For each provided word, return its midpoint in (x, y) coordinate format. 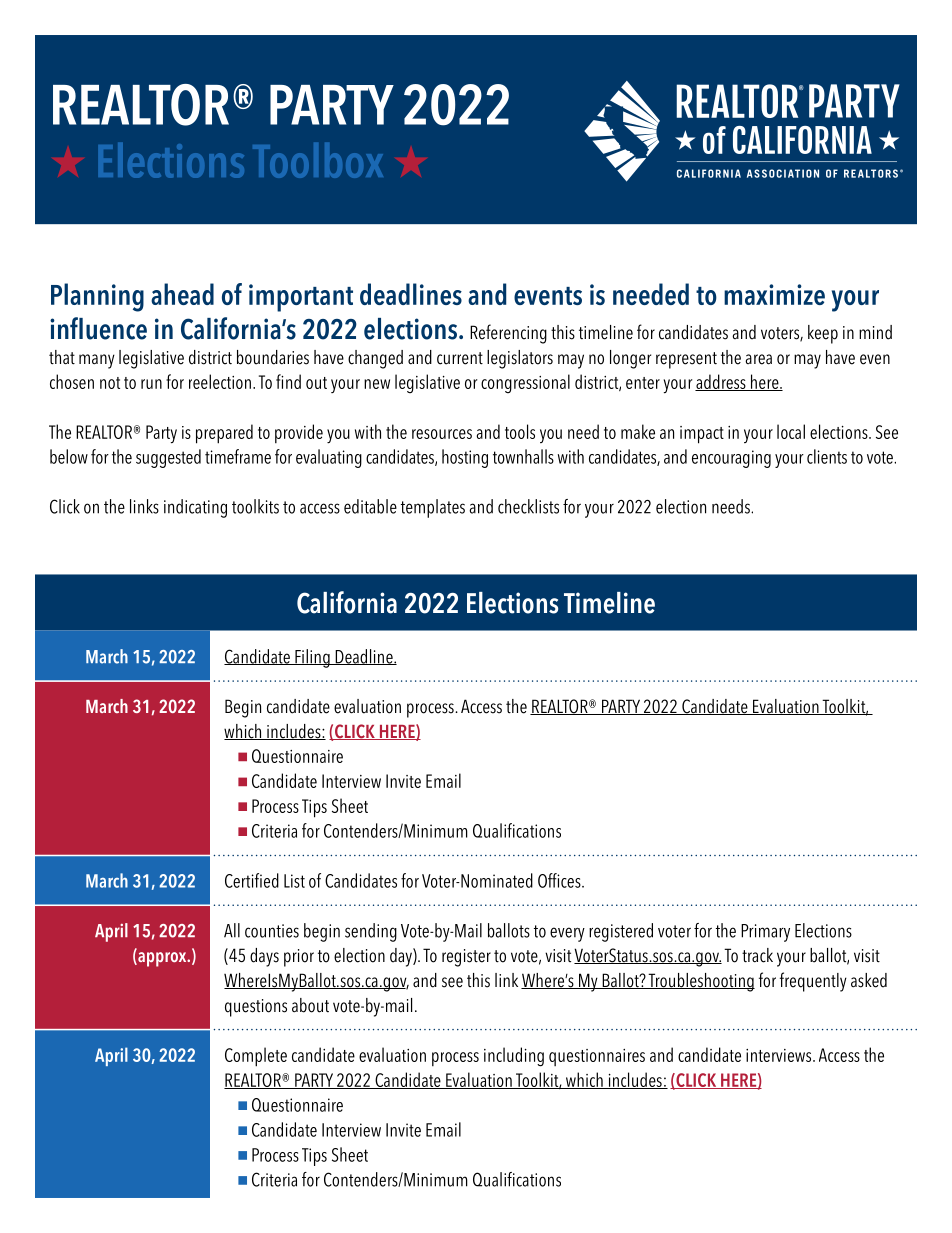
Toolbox (318, 160)
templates (433, 508)
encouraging (731, 459)
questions (256, 1008)
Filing (312, 658)
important (301, 298)
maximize (774, 294)
